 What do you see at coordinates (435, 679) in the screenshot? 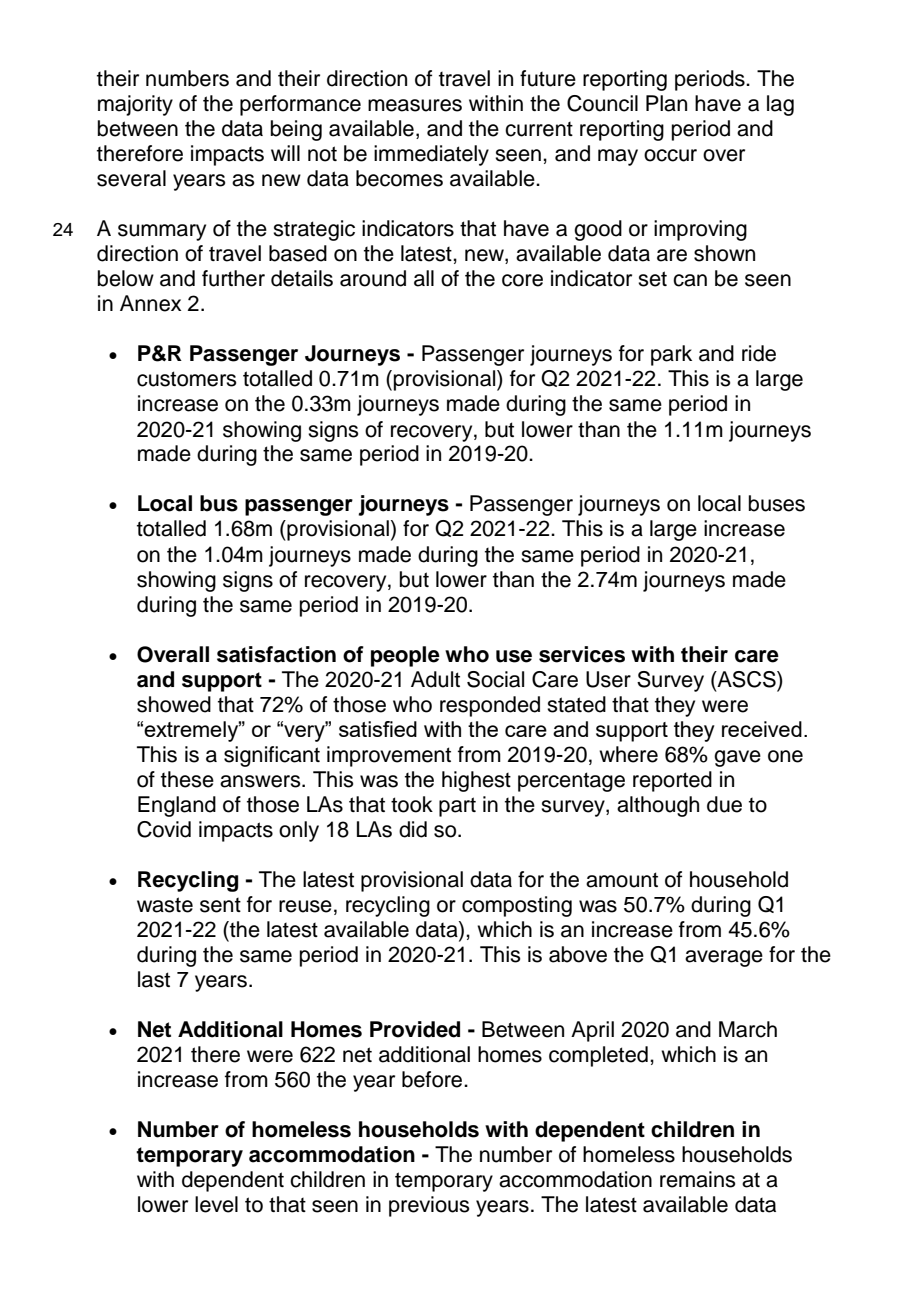
I see `Adult` at bounding box center [435, 679].
